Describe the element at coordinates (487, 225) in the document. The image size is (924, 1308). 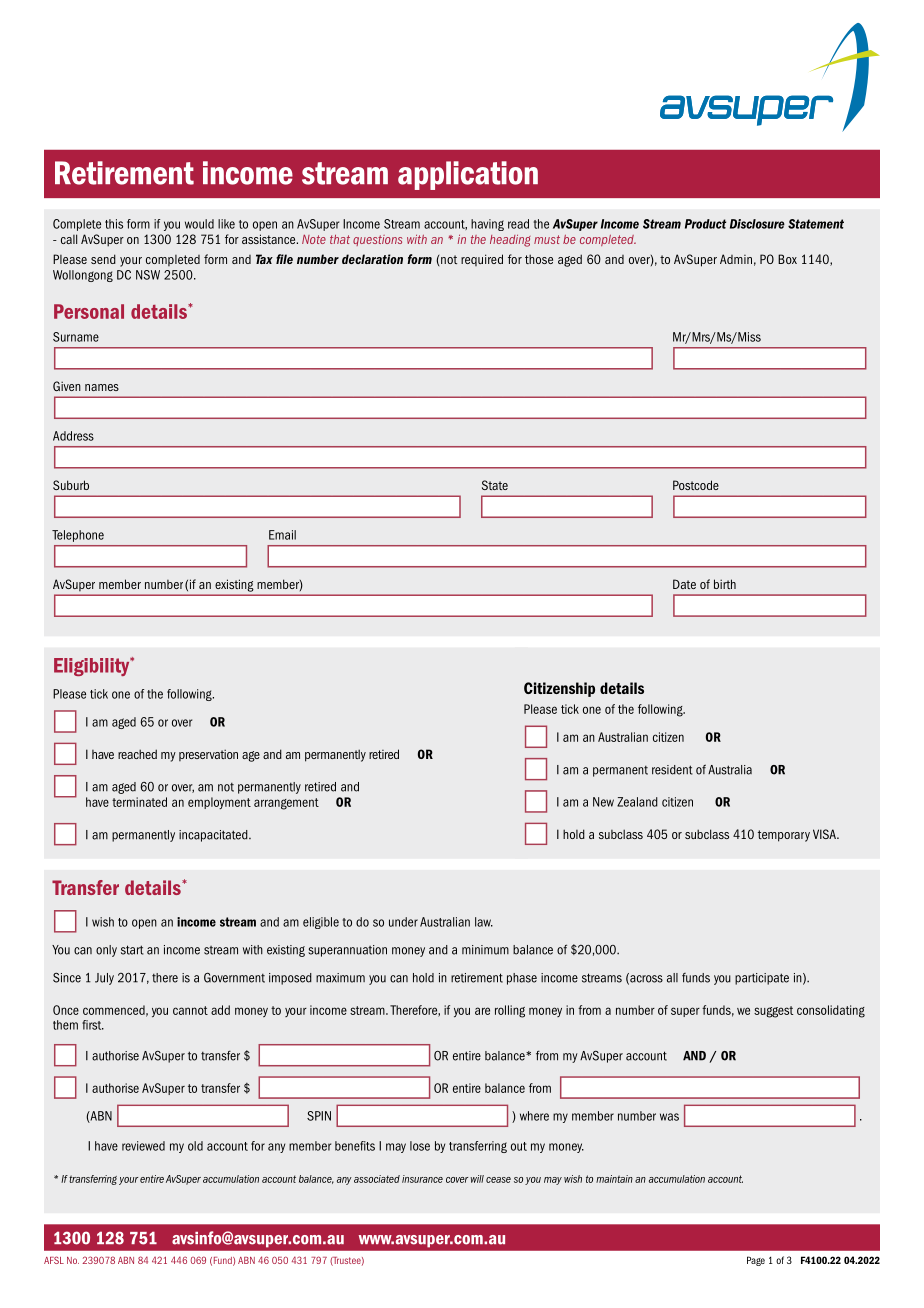
I see `having` at that location.
